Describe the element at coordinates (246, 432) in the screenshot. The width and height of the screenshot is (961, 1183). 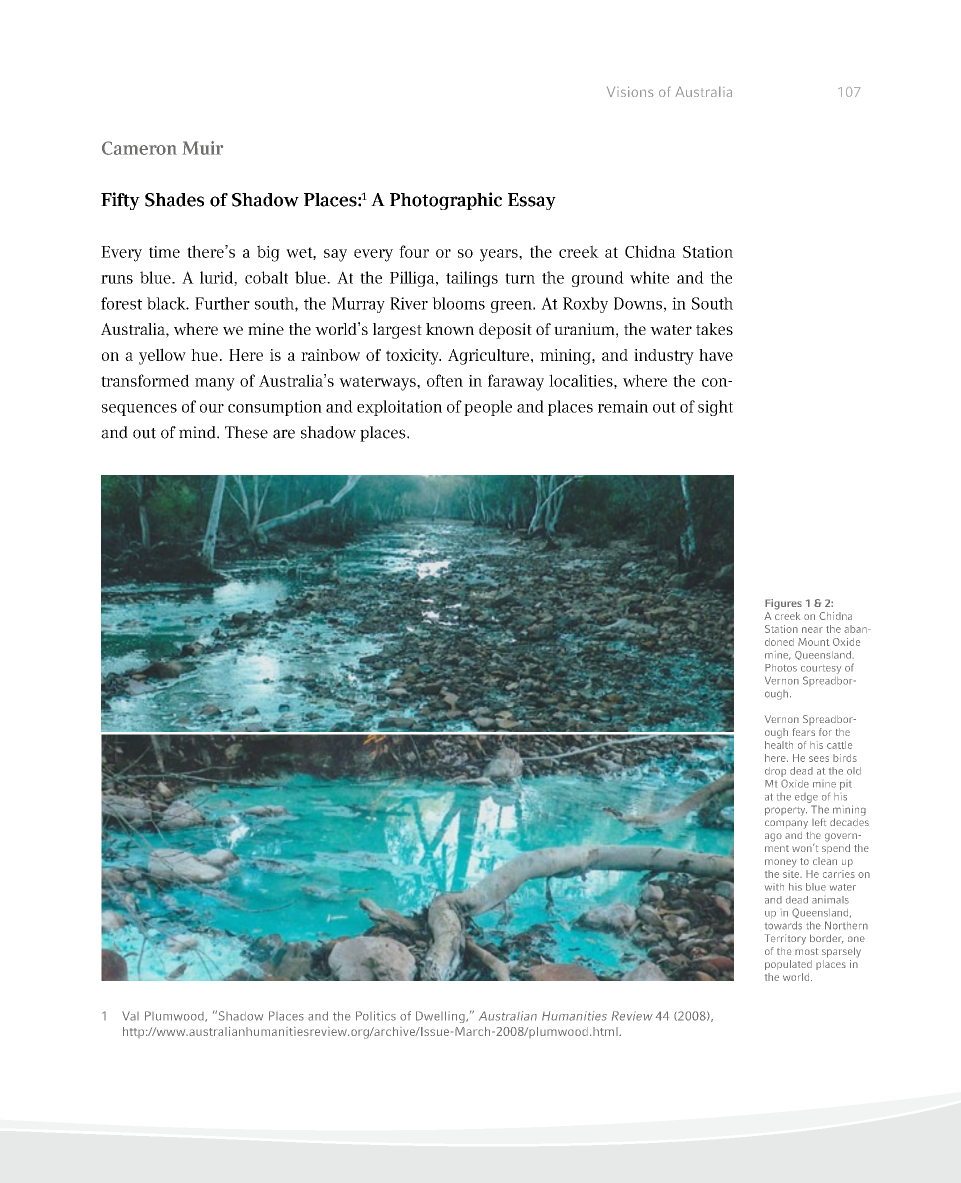
I see `These` at that location.
